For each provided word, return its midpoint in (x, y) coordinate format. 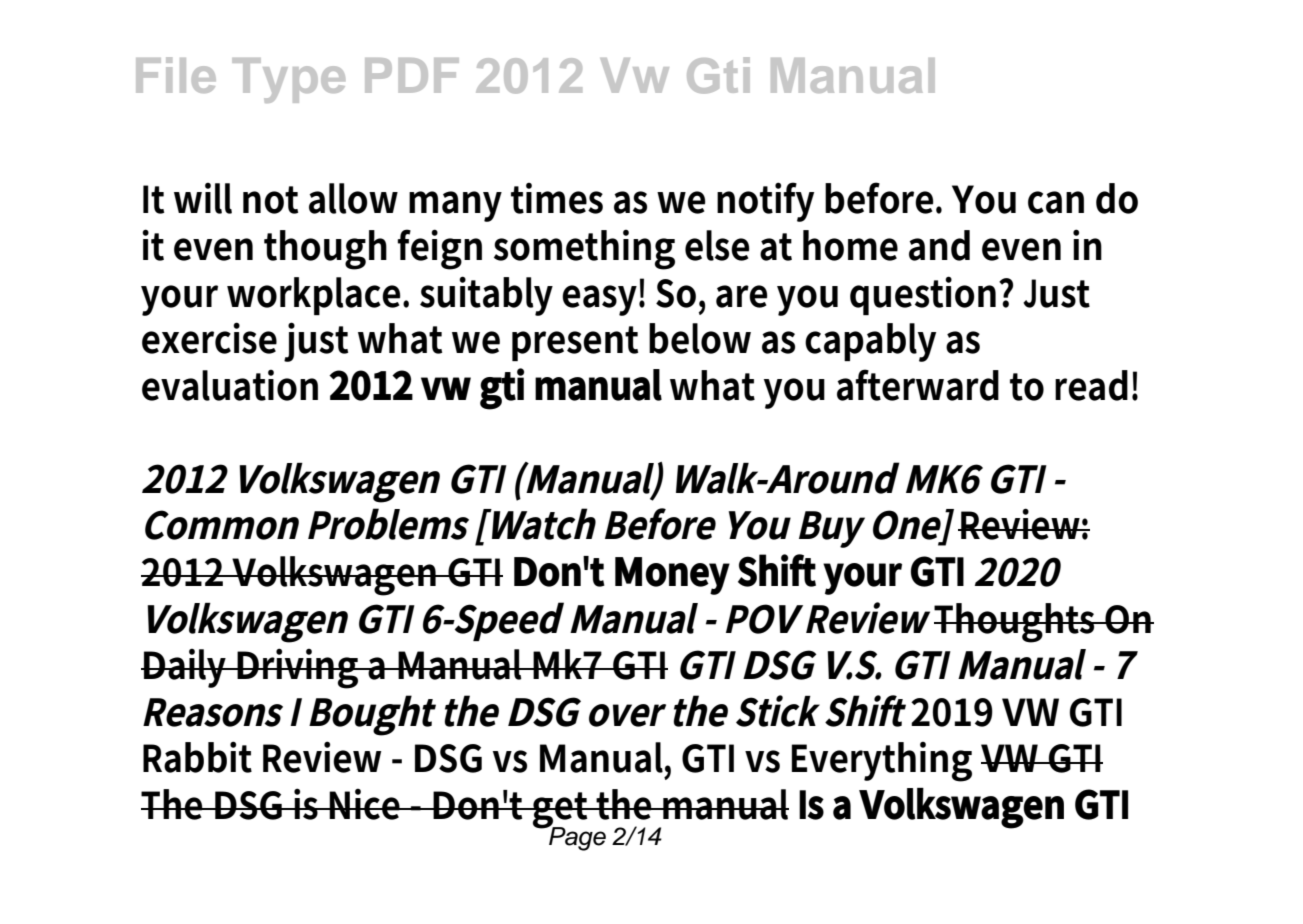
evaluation (230, 385)
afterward (918, 385)
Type (288, 80)
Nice (365, 804)
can (1056, 202)
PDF (412, 75)
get (561, 811)
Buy (831, 529)
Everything (882, 762)
